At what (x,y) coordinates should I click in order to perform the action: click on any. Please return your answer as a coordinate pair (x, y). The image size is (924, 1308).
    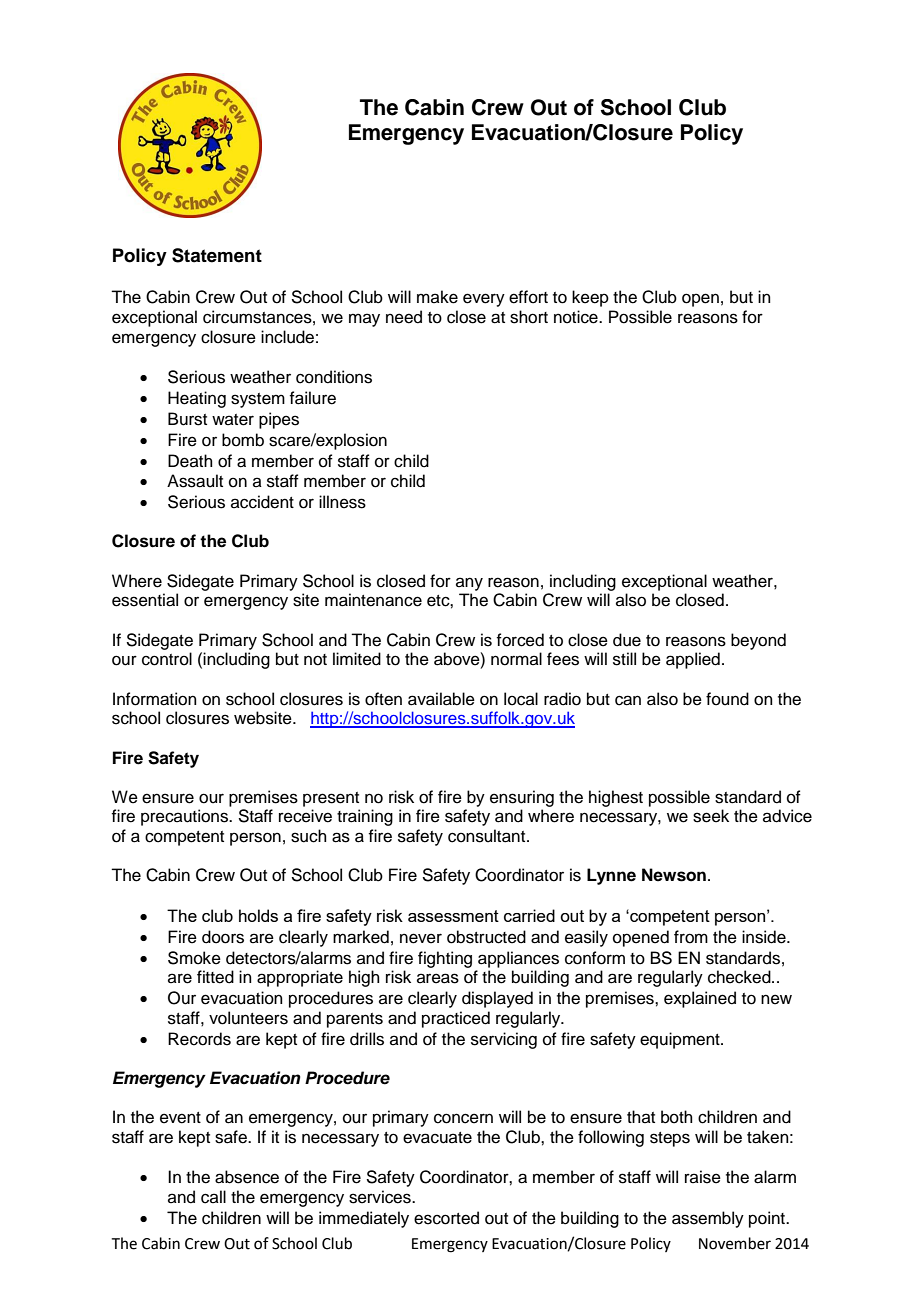
    Looking at the image, I should click on (469, 584).
